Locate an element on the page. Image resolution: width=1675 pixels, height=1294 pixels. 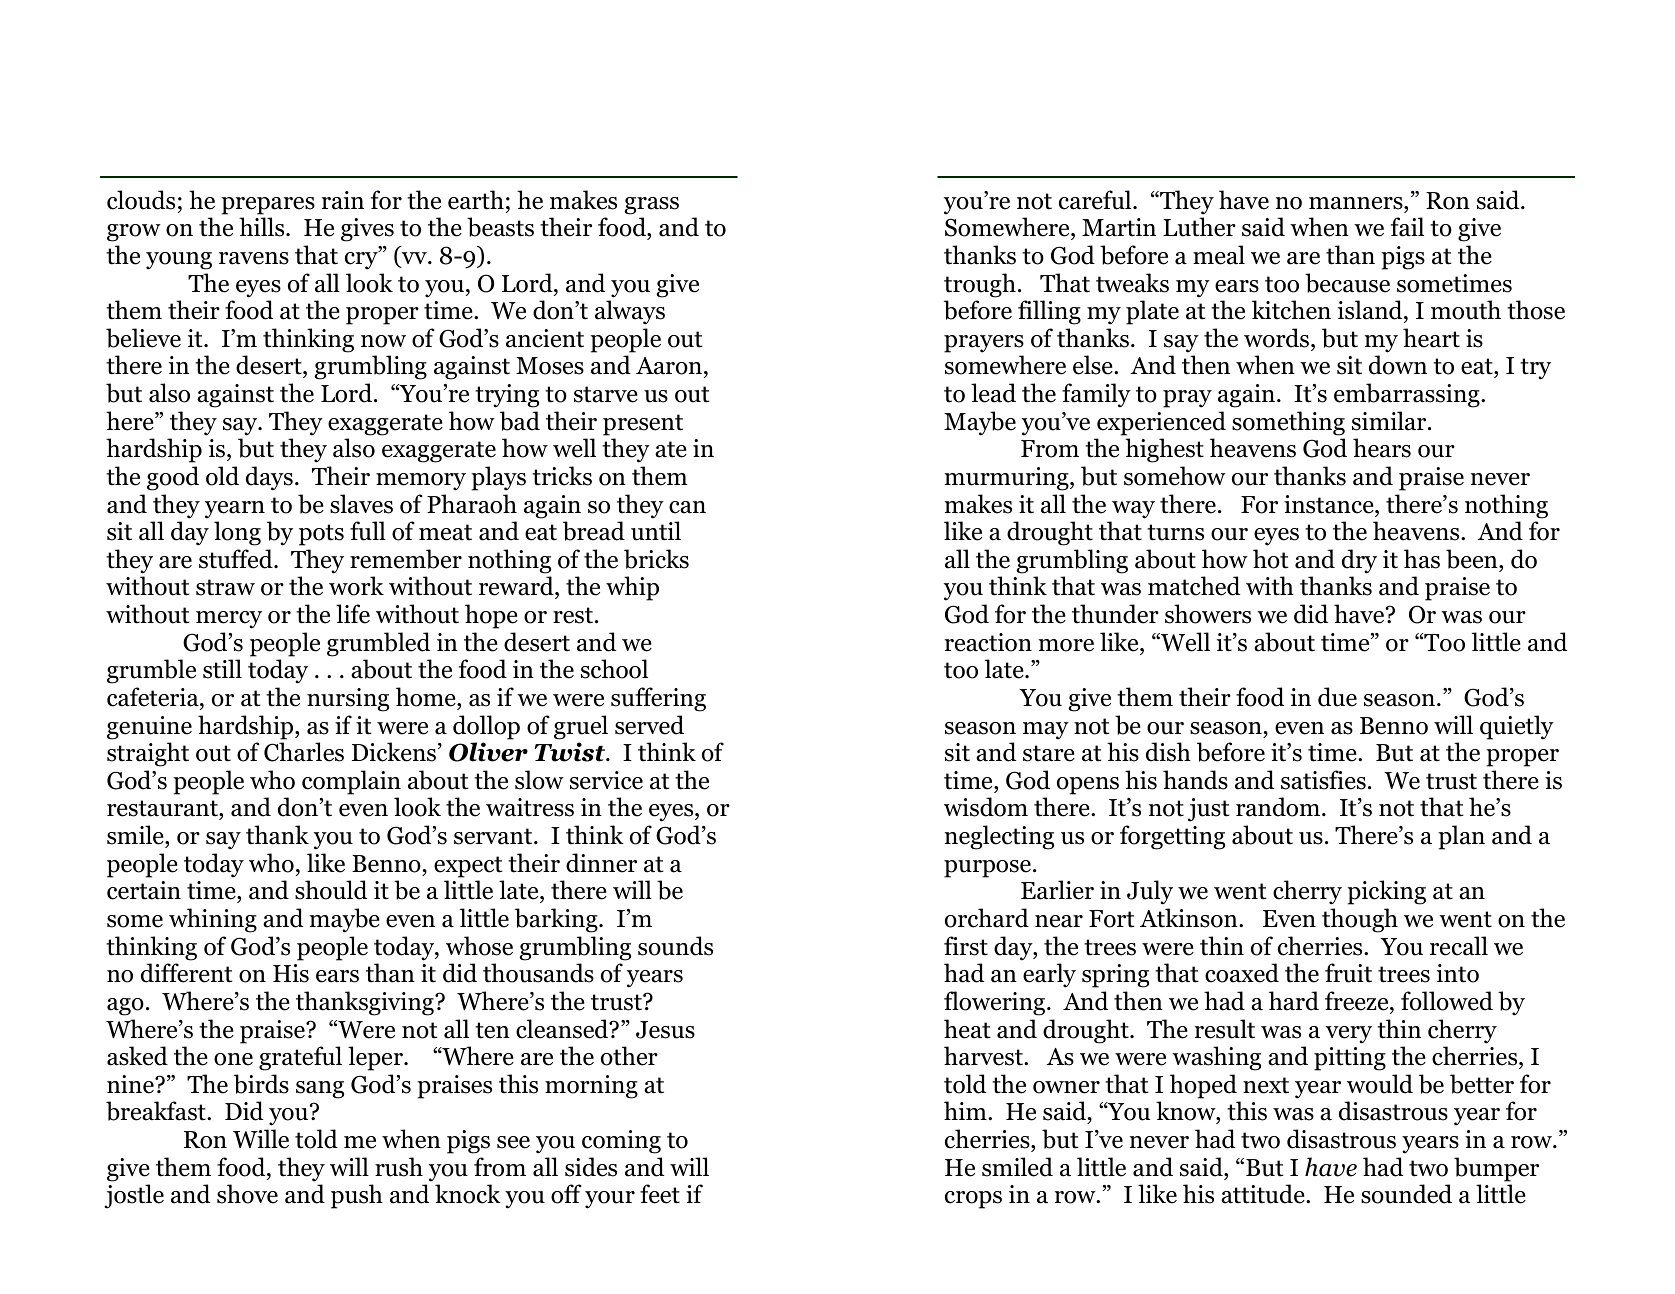
hills is located at coordinates (263, 227).
